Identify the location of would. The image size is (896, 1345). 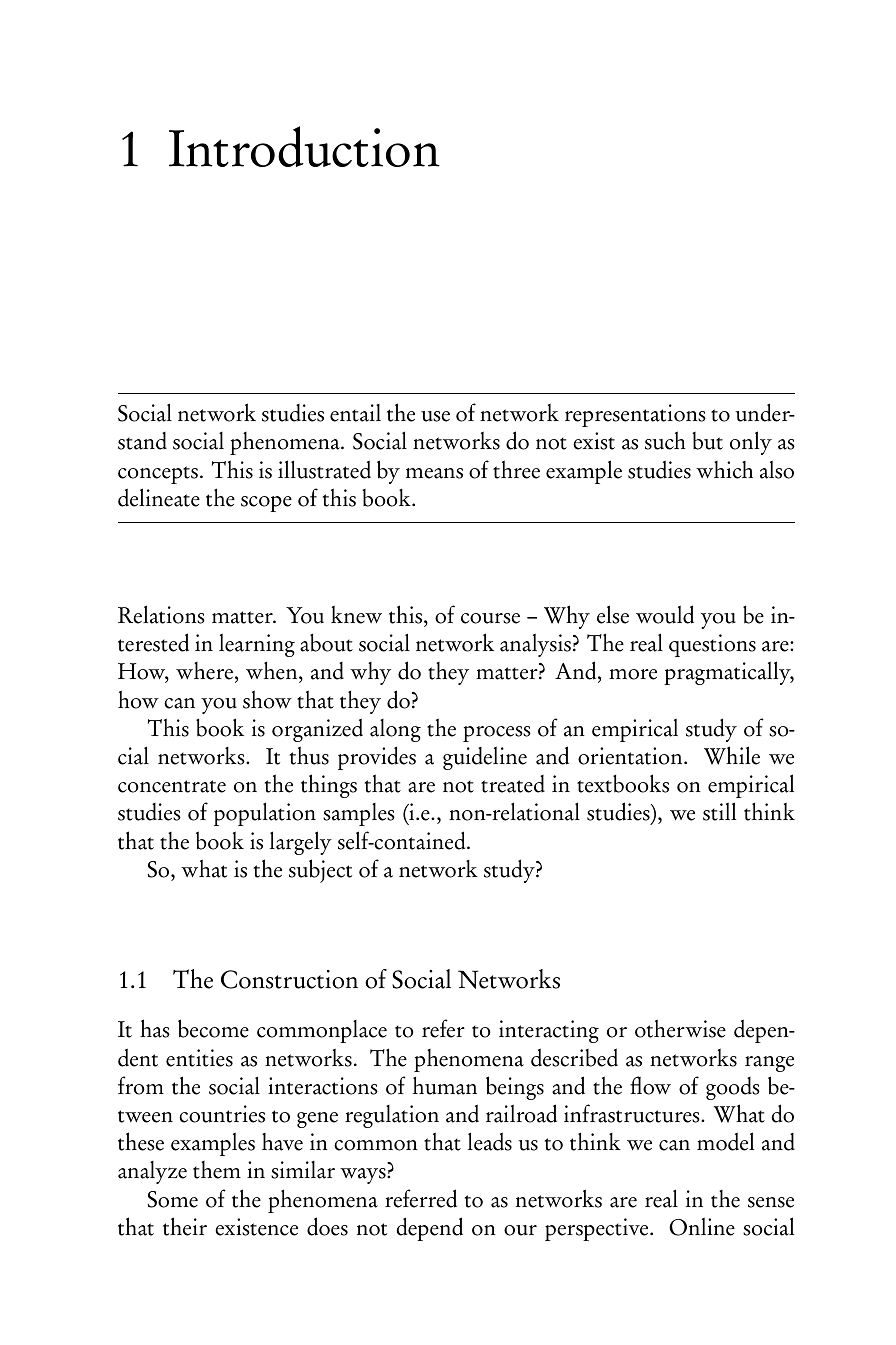
(665, 614).
